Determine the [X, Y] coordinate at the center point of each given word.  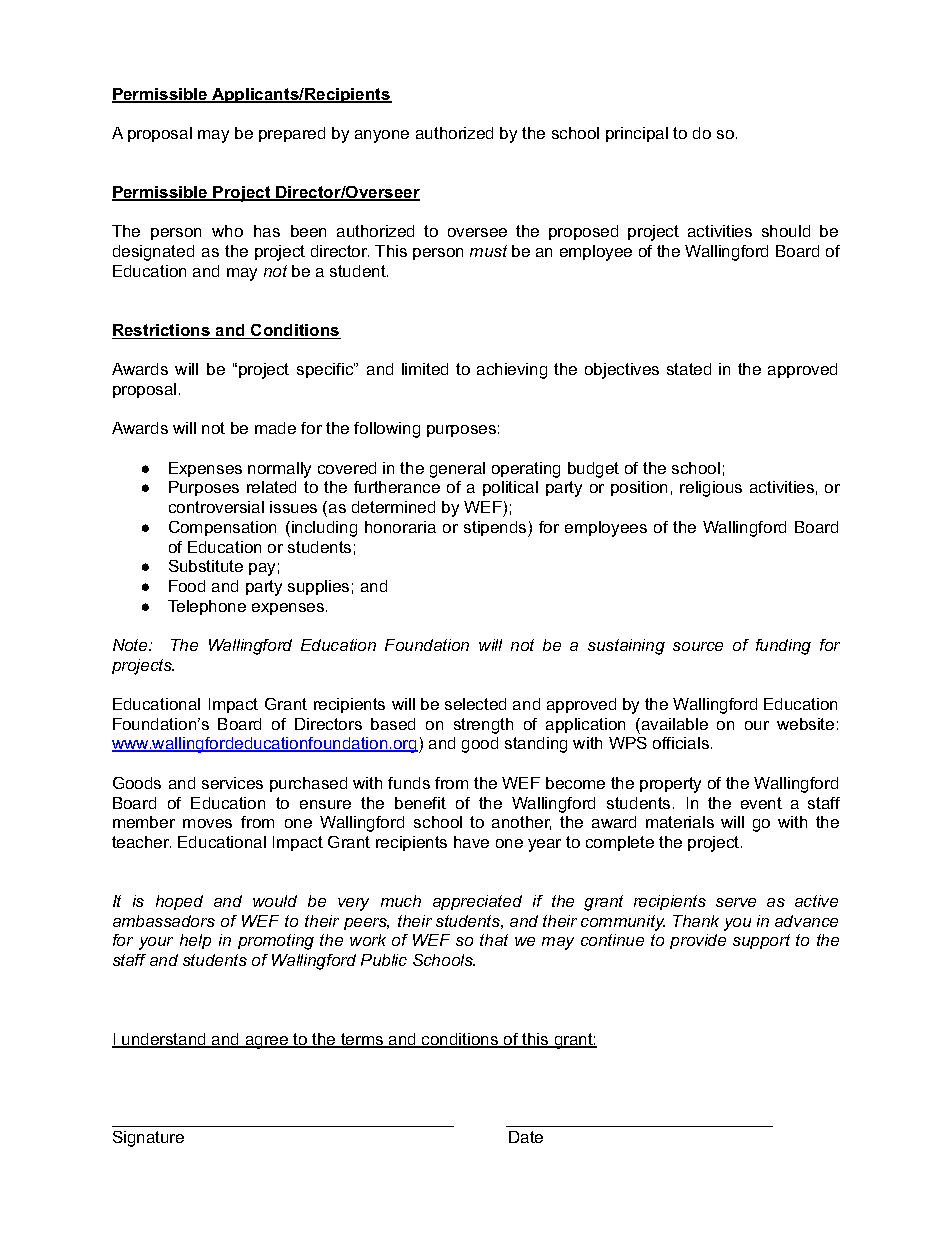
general [457, 470]
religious [711, 489]
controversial [216, 507]
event [761, 803]
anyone [382, 136]
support [761, 941]
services [232, 783]
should [786, 231]
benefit [420, 803]
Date [526, 1137]
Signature [148, 1139]
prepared [292, 134]
